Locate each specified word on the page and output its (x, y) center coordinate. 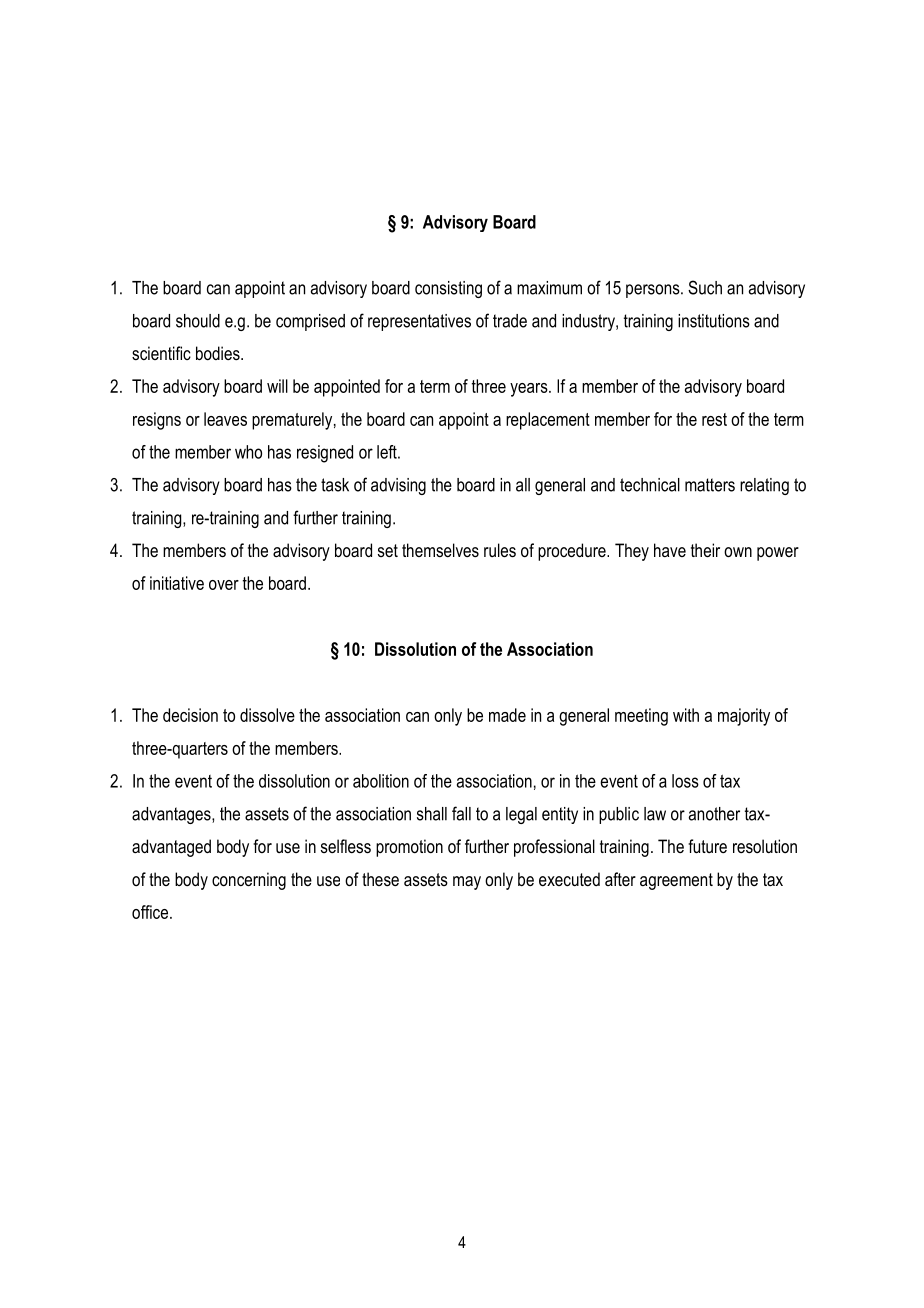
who (248, 452)
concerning (249, 881)
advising (398, 486)
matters (710, 485)
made (507, 715)
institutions (714, 321)
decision (190, 715)
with (686, 715)
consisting (448, 289)
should (198, 321)
